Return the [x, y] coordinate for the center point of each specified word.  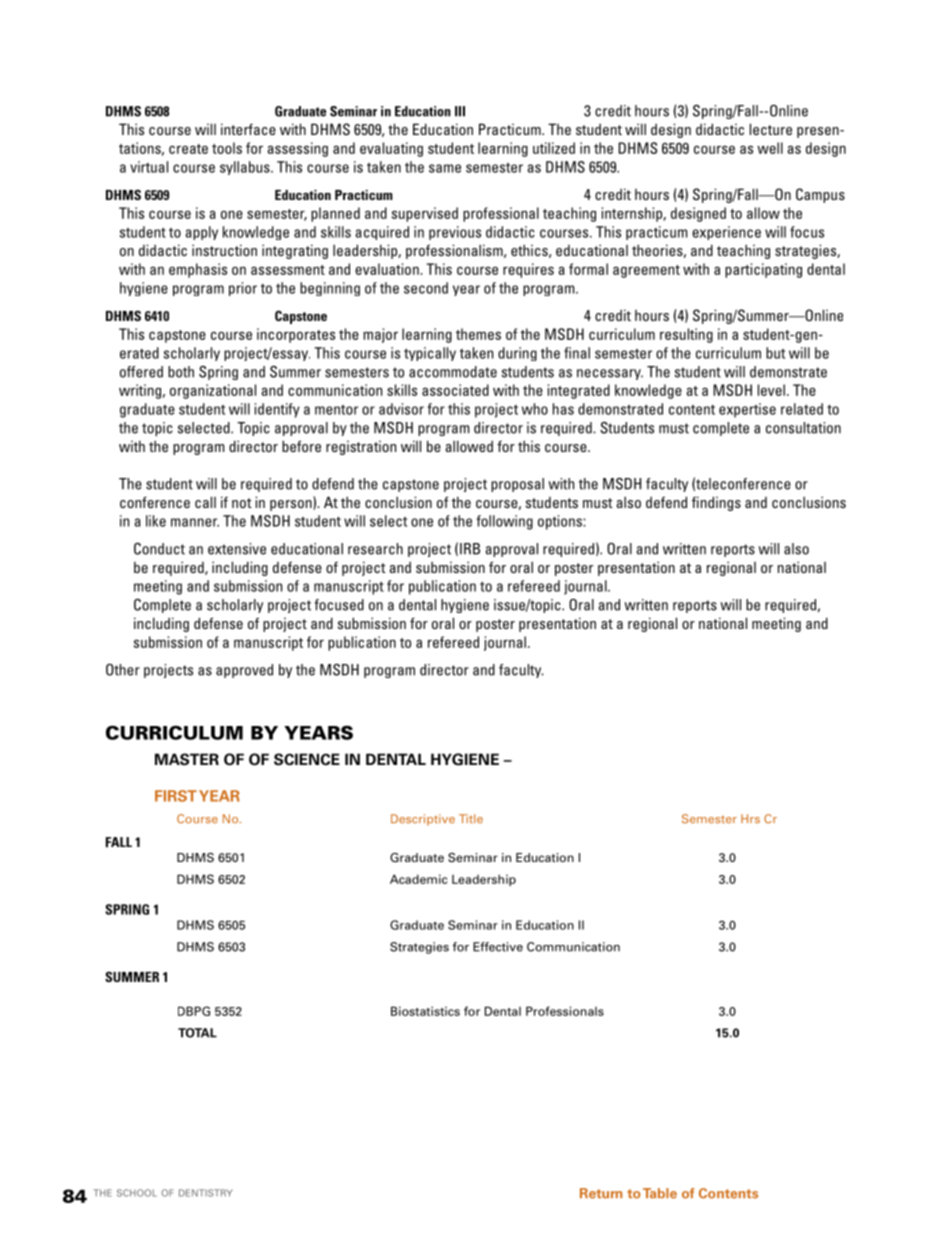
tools [227, 148]
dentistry [206, 1193]
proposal [517, 485]
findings [716, 503]
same [445, 168]
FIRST [176, 796]
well [770, 148]
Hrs [750, 819]
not [242, 503]
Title [471, 819]
